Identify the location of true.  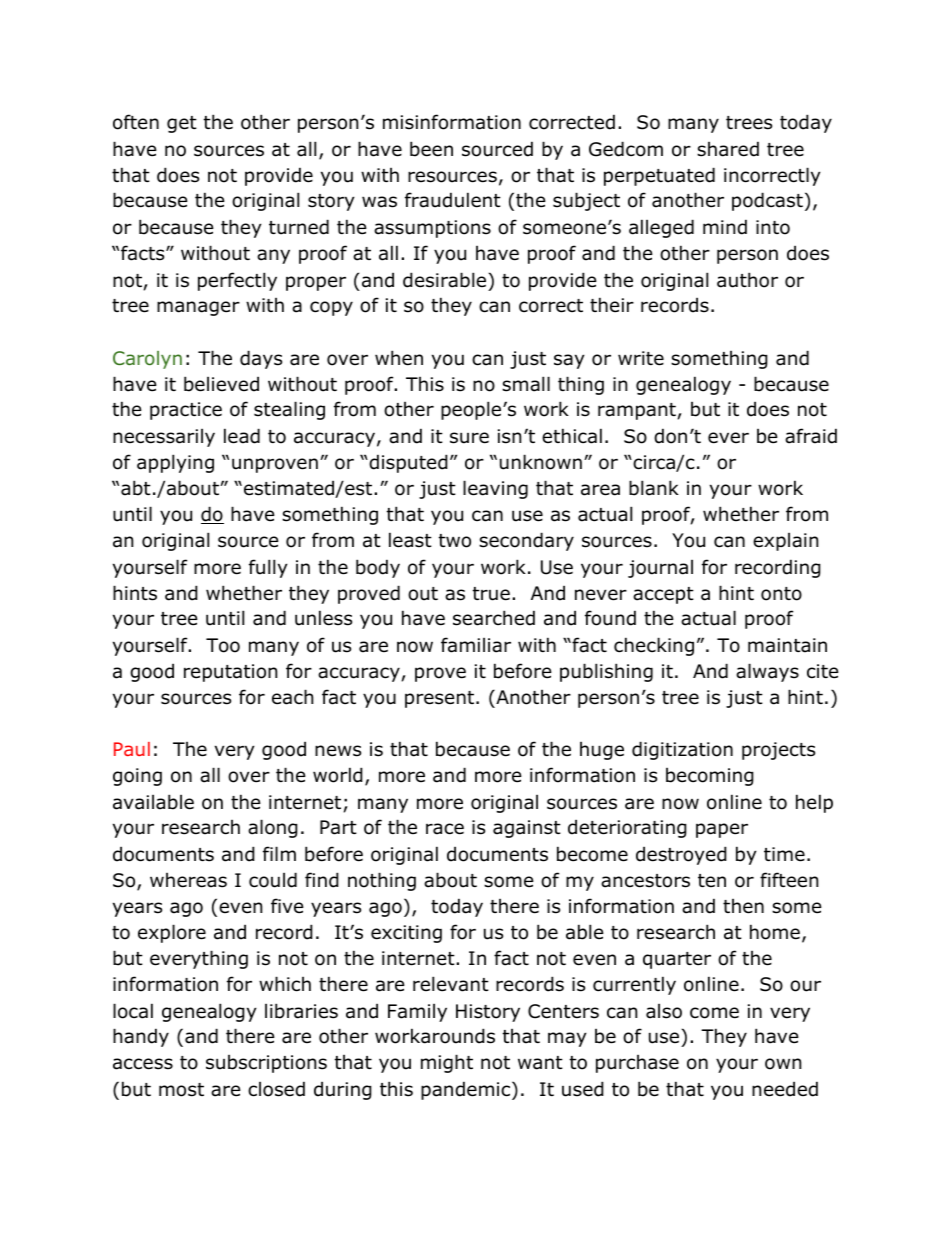
(491, 594).
